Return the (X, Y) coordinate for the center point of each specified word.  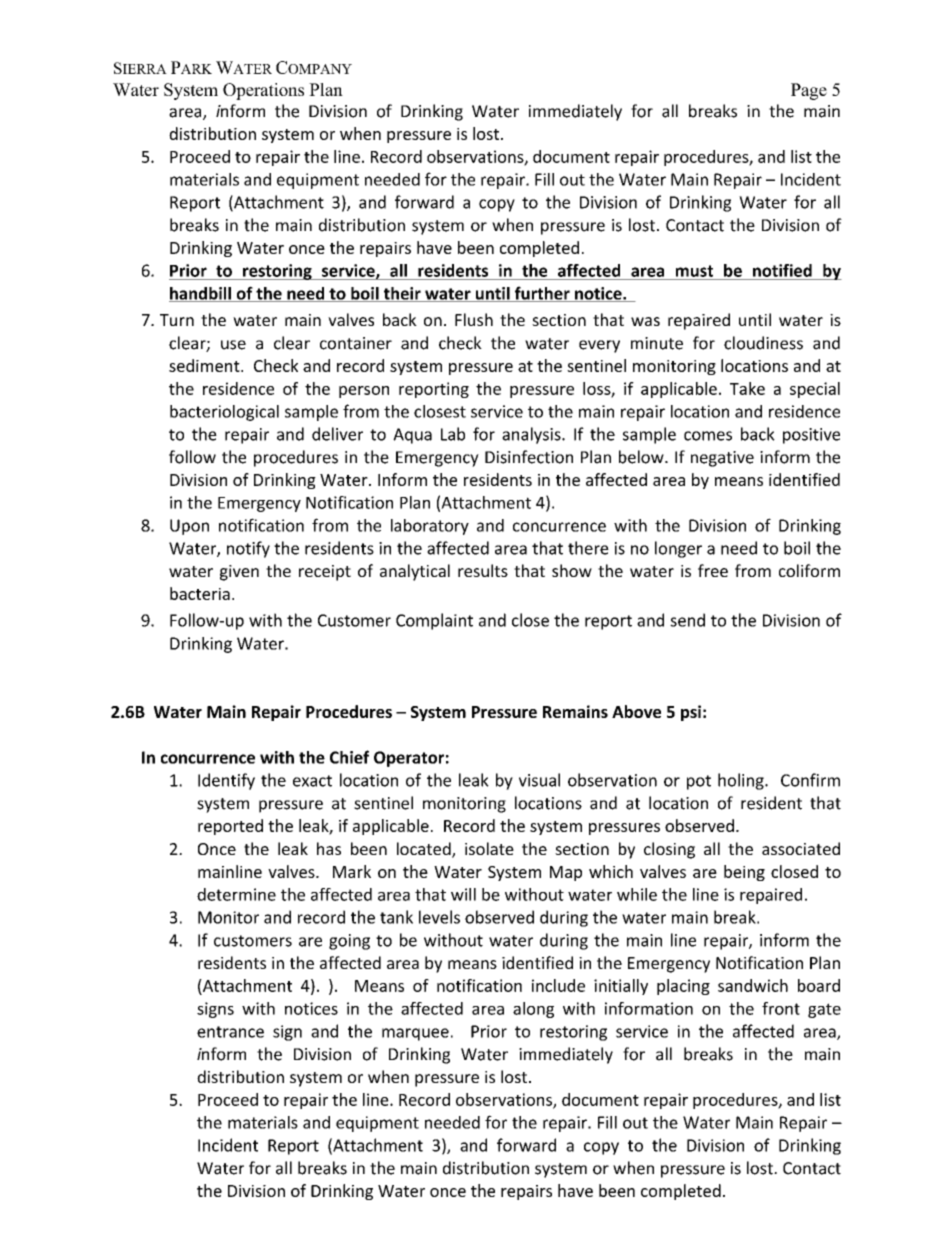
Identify (226, 781)
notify (248, 549)
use (233, 345)
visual (539, 780)
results (483, 570)
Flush (474, 319)
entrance (230, 1032)
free (713, 570)
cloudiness (763, 343)
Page (809, 91)
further (542, 294)
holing (742, 781)
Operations (263, 91)
